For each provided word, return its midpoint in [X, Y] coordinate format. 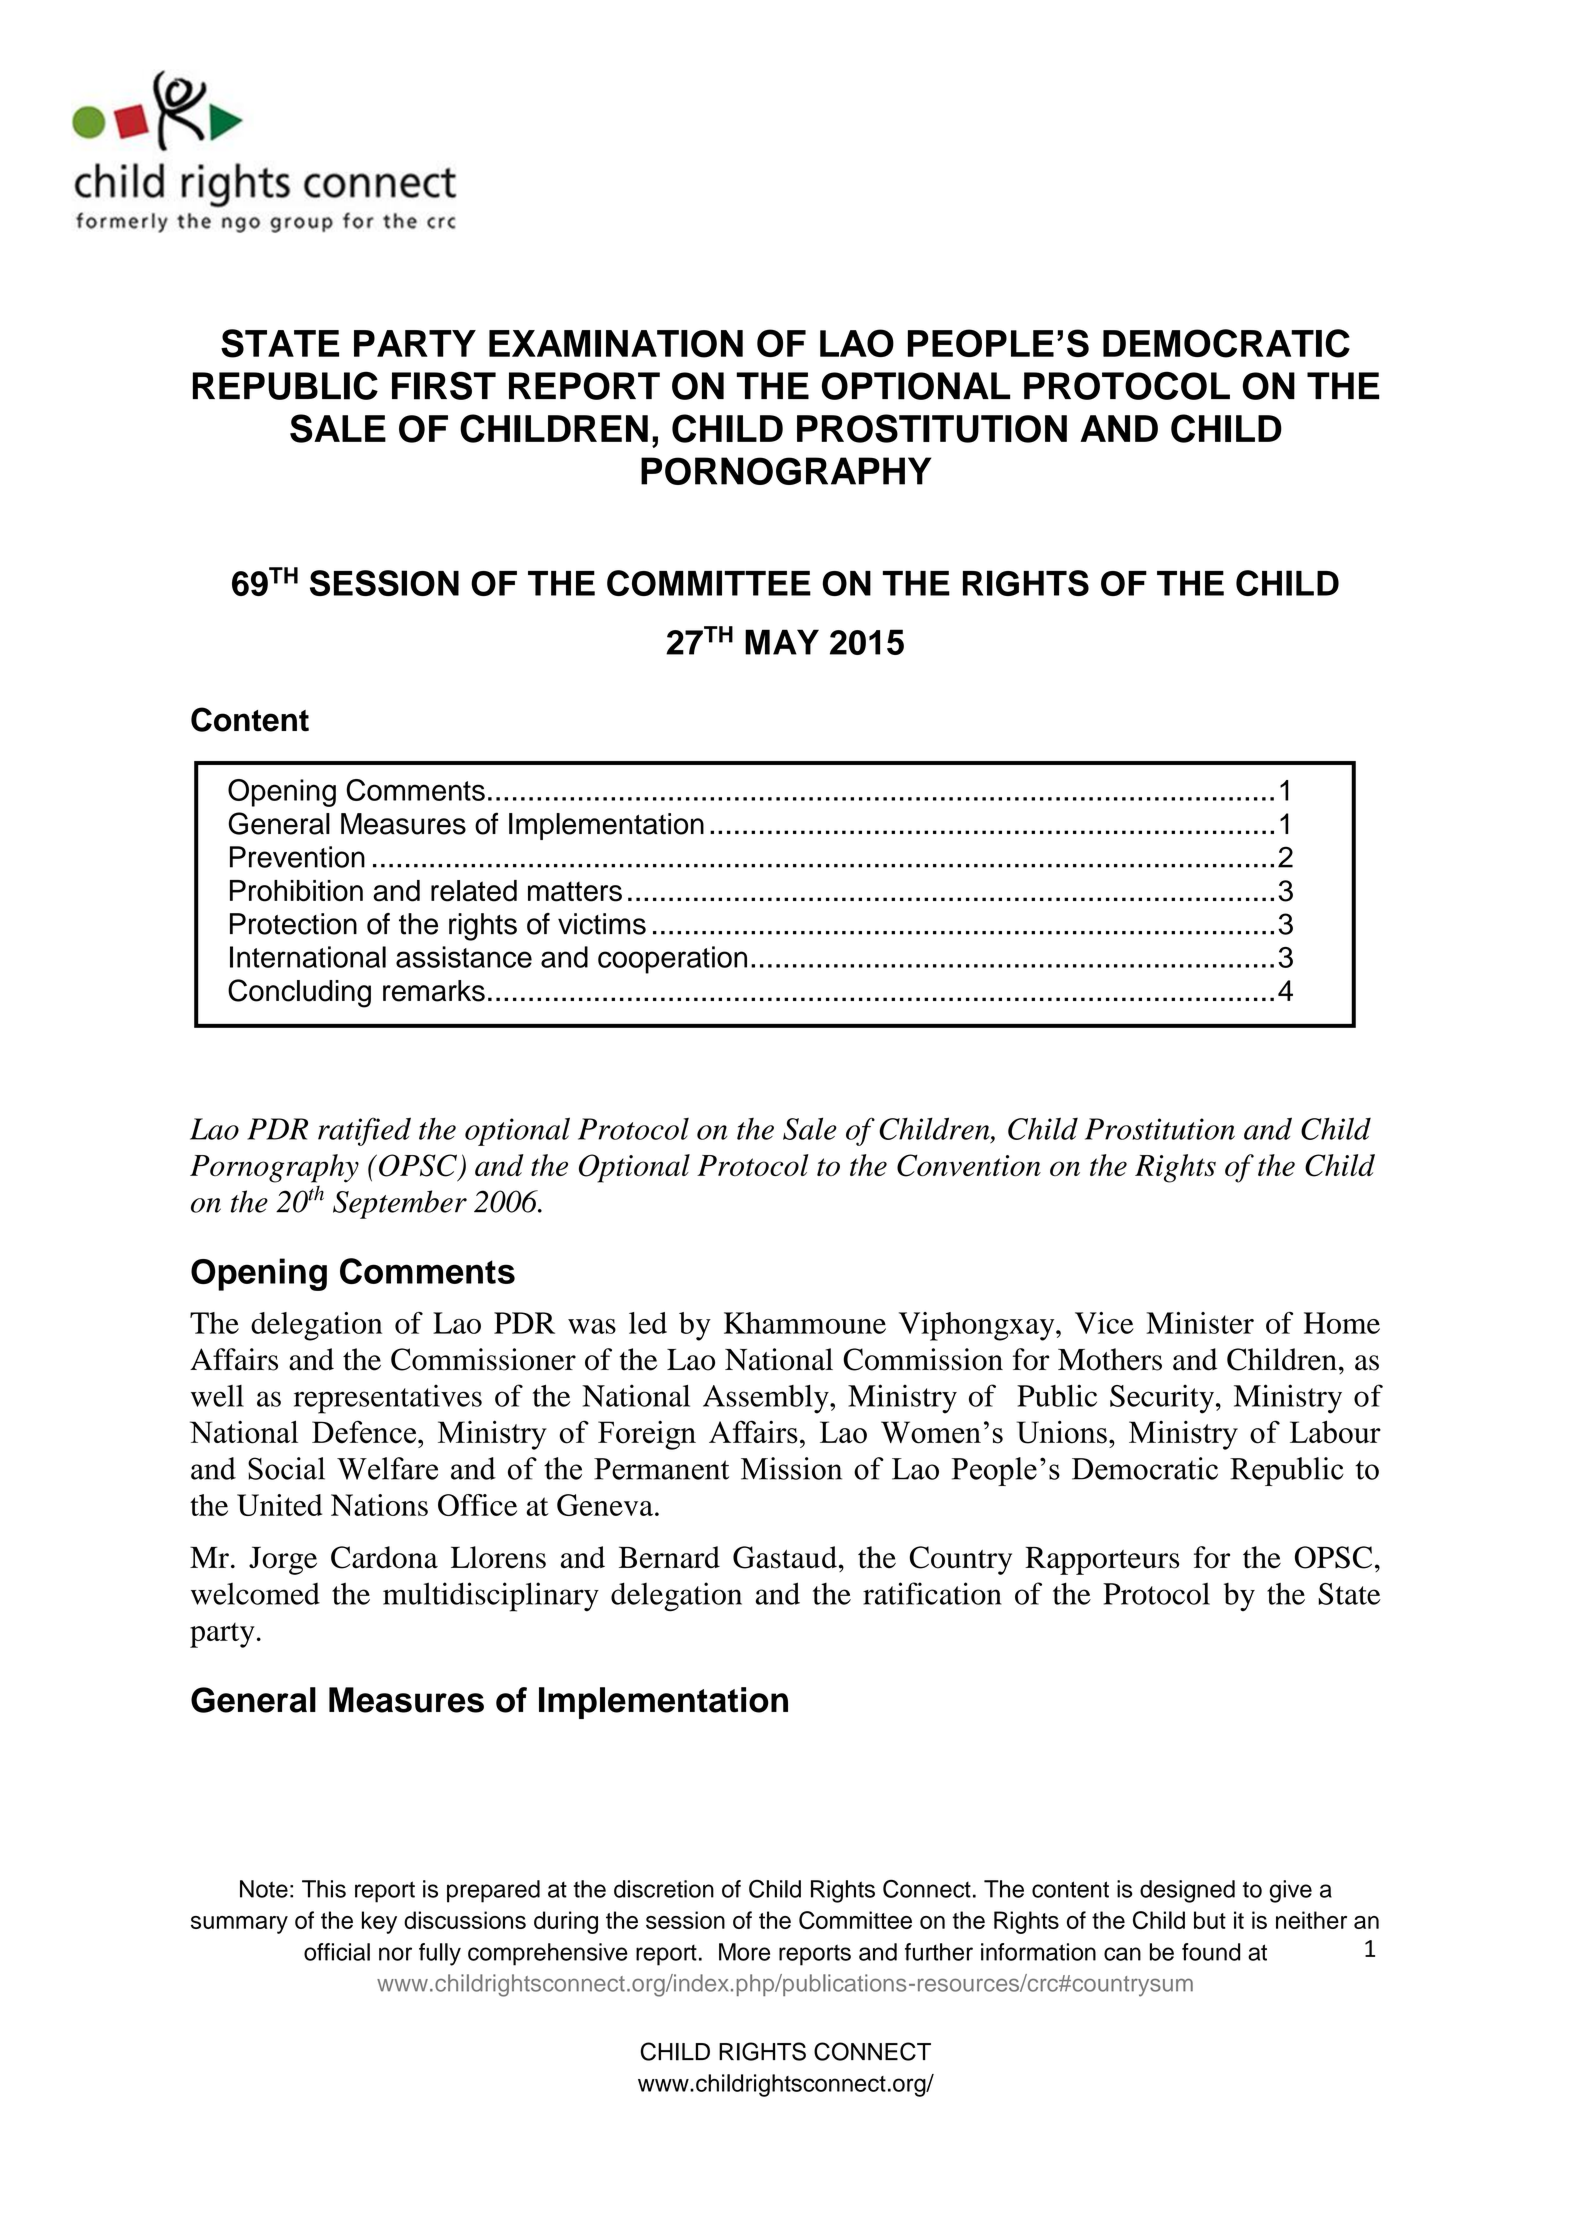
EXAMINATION [616, 344]
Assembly [767, 1399]
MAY [782, 642]
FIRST [444, 385]
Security [1162, 1399]
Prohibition [296, 891]
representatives [388, 1399]
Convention [969, 1165]
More [744, 1952]
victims [602, 924]
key [379, 1922]
